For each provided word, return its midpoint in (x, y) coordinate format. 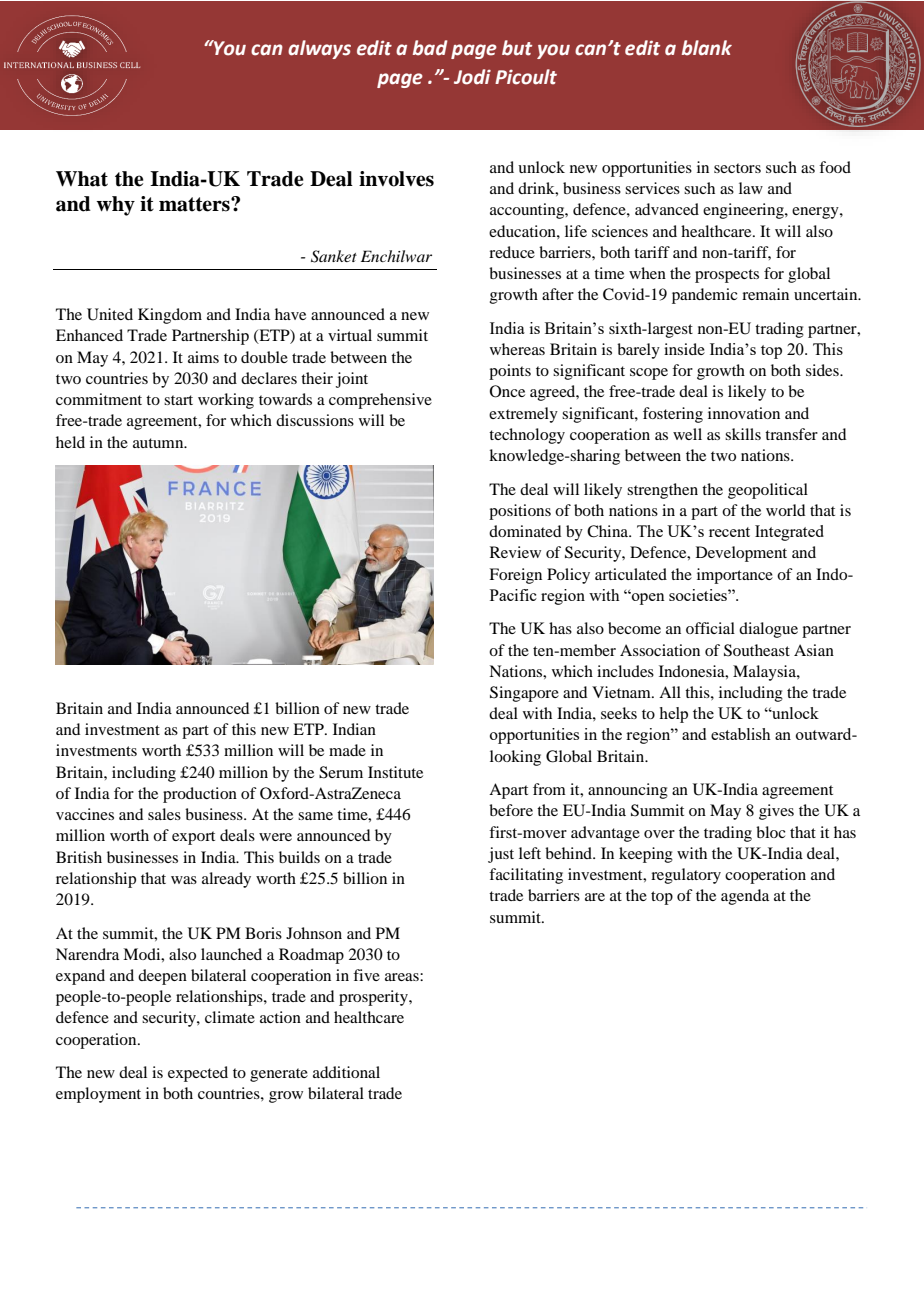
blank (707, 48)
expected (198, 1074)
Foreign (515, 576)
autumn (159, 443)
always (319, 49)
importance (735, 576)
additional (346, 1072)
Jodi (472, 77)
